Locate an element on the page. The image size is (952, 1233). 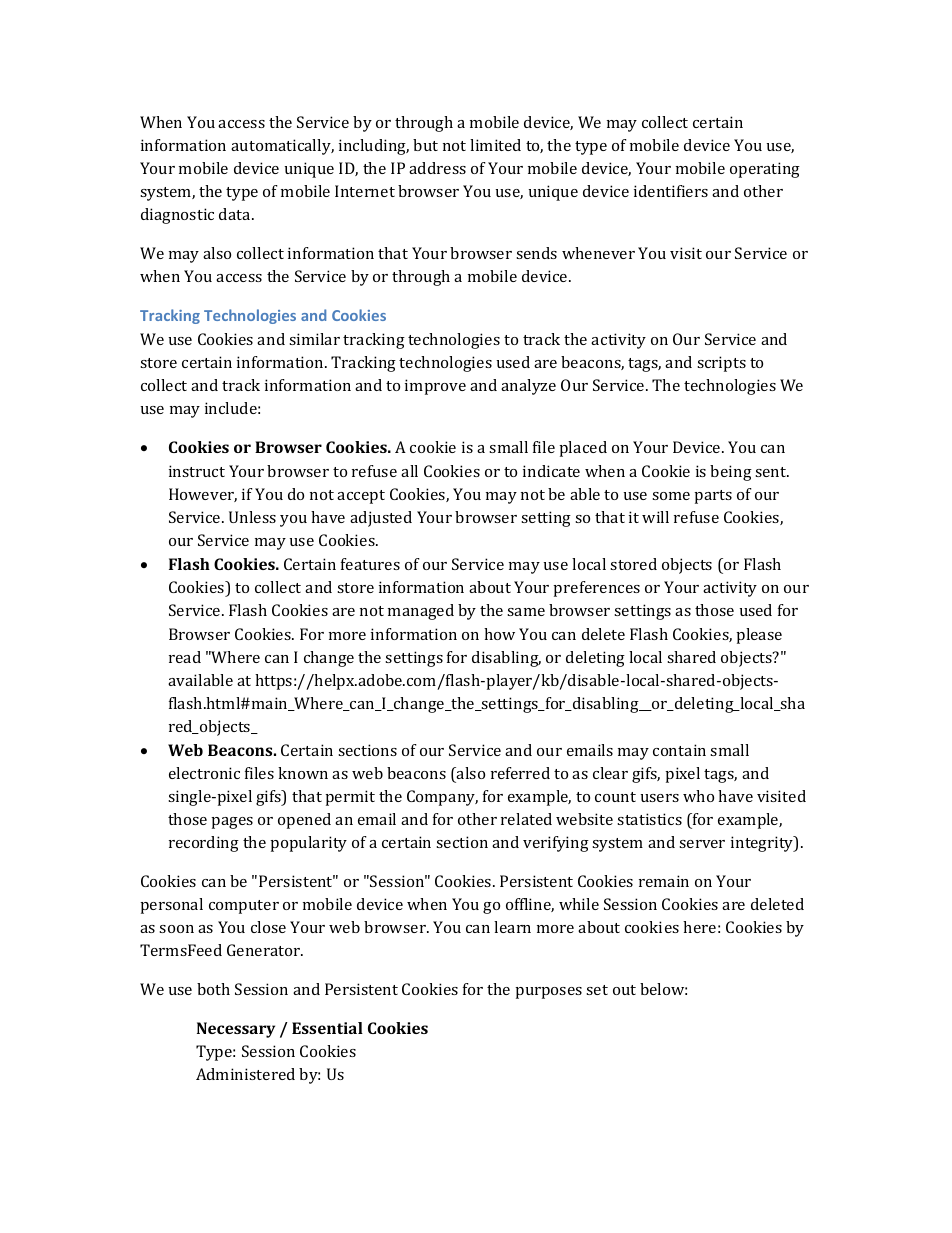
managed is located at coordinates (421, 612).
